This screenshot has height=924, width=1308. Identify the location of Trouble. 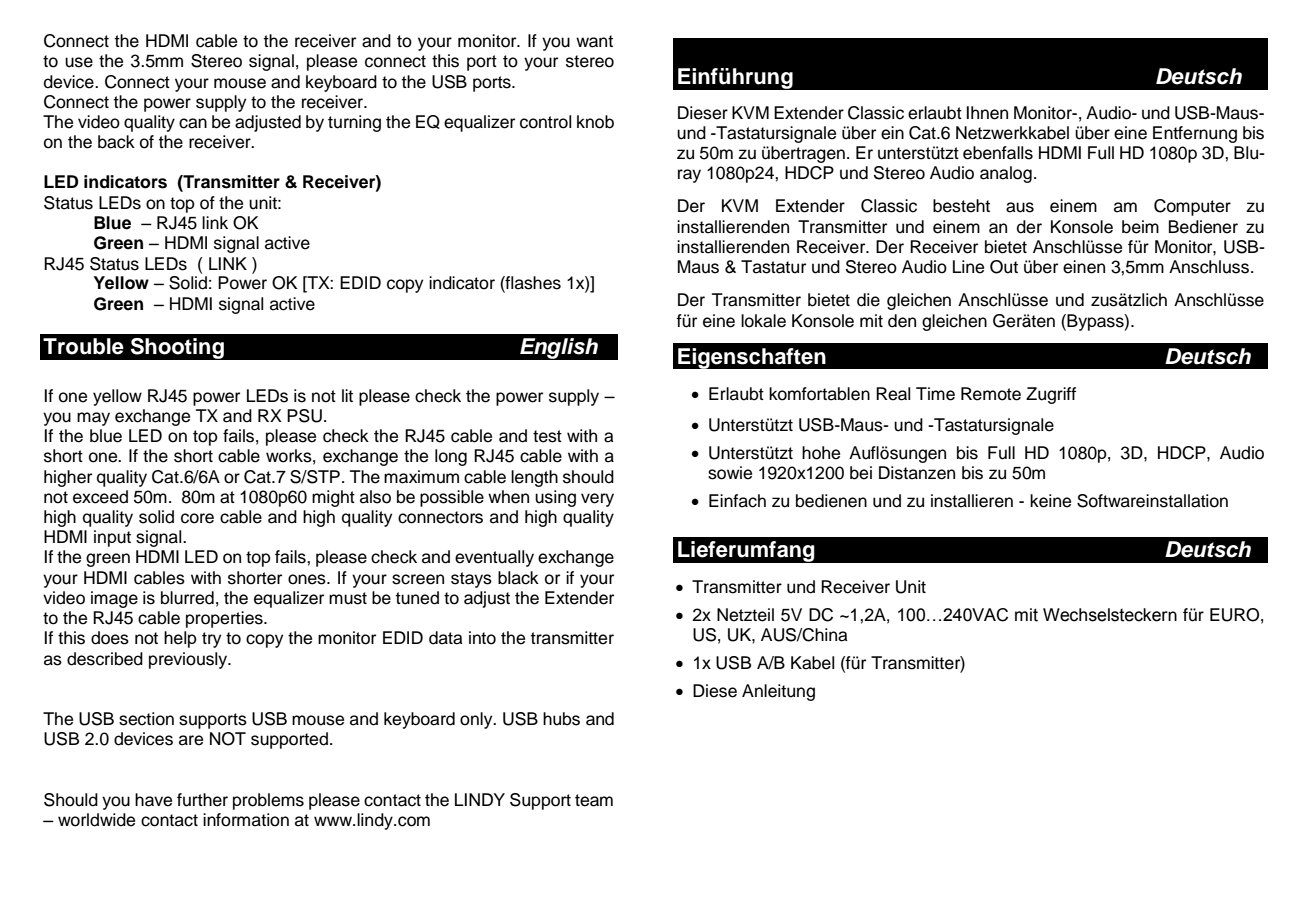
(83, 346).
